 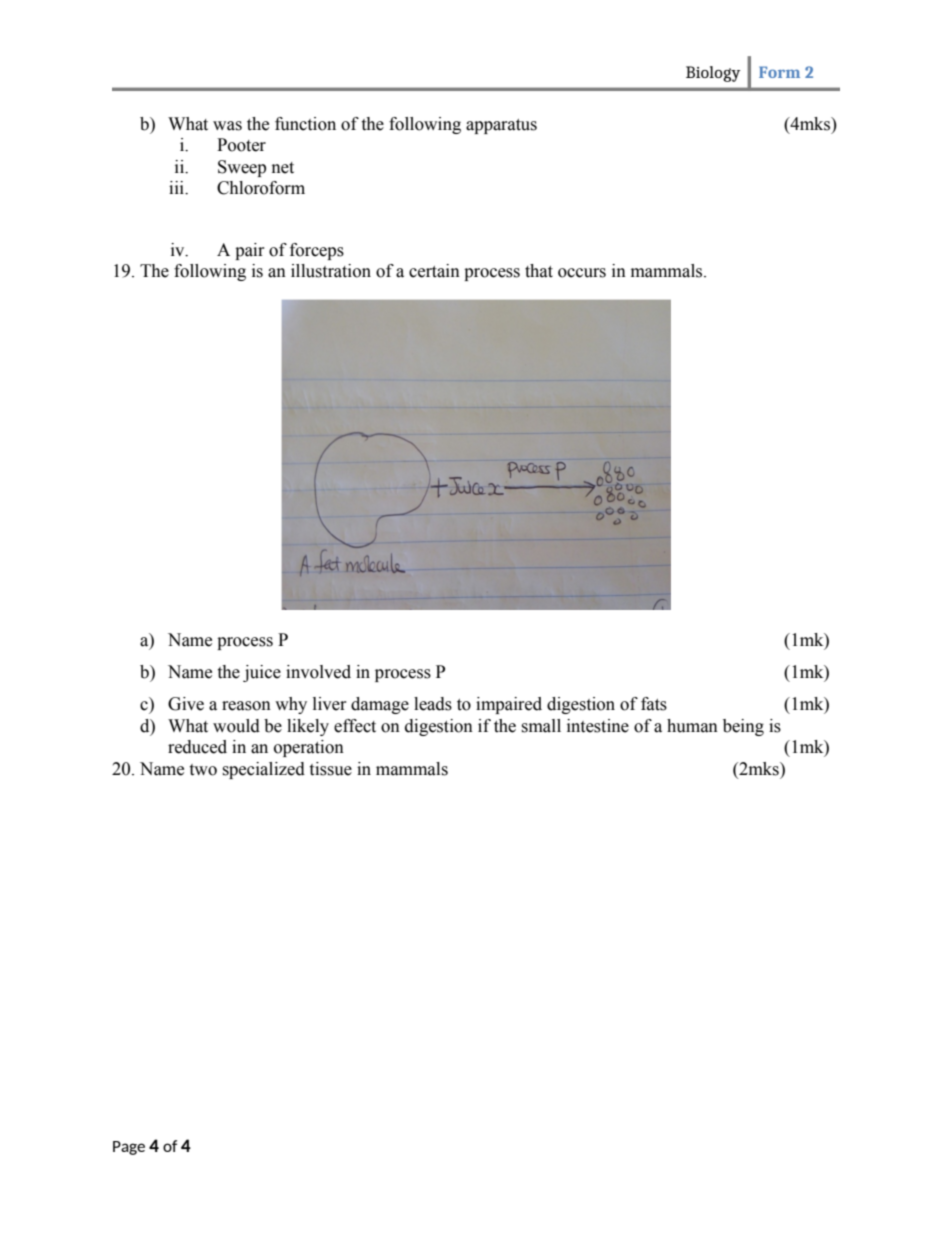 What do you see at coordinates (434, 271) in the image?
I see `certain` at bounding box center [434, 271].
